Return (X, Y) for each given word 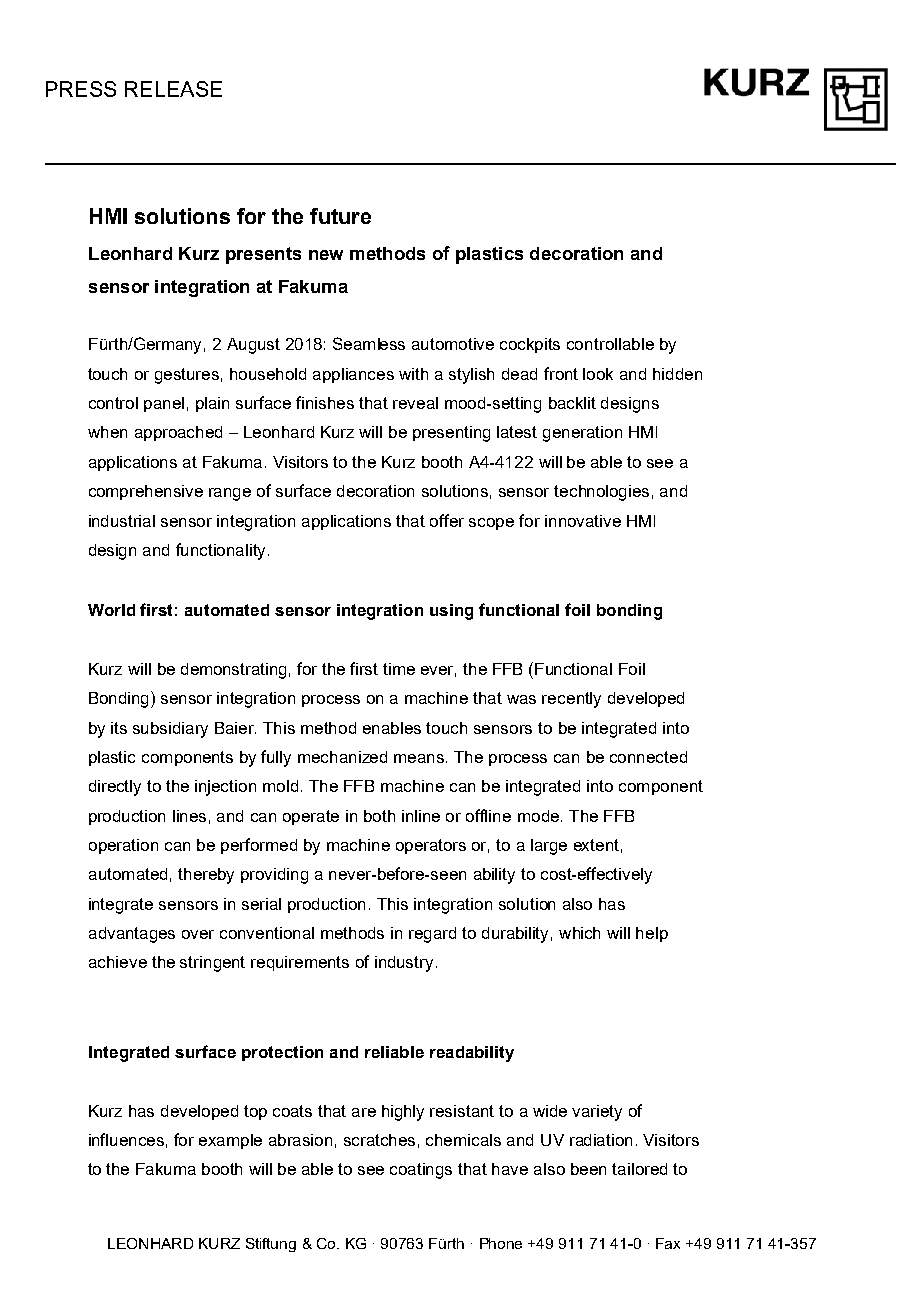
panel (164, 404)
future (340, 216)
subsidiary (170, 730)
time (399, 669)
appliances (353, 375)
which (579, 933)
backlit (572, 403)
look (598, 374)
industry (404, 964)
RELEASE (173, 89)
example (230, 1141)
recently (571, 700)
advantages (132, 935)
